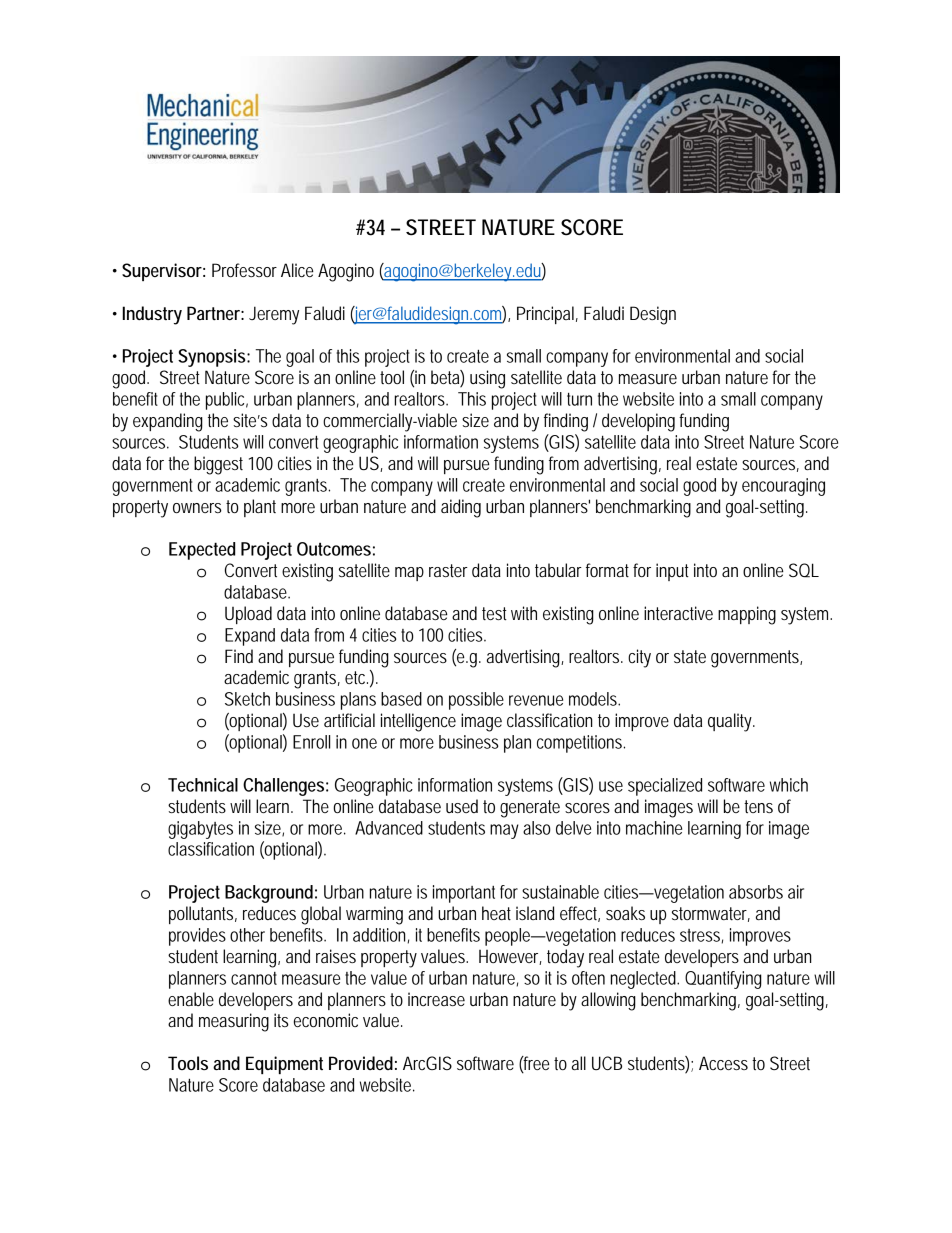 The height and width of the screenshot is (1233, 952). What do you see at coordinates (244, 270) in the screenshot?
I see `Professor` at bounding box center [244, 270].
